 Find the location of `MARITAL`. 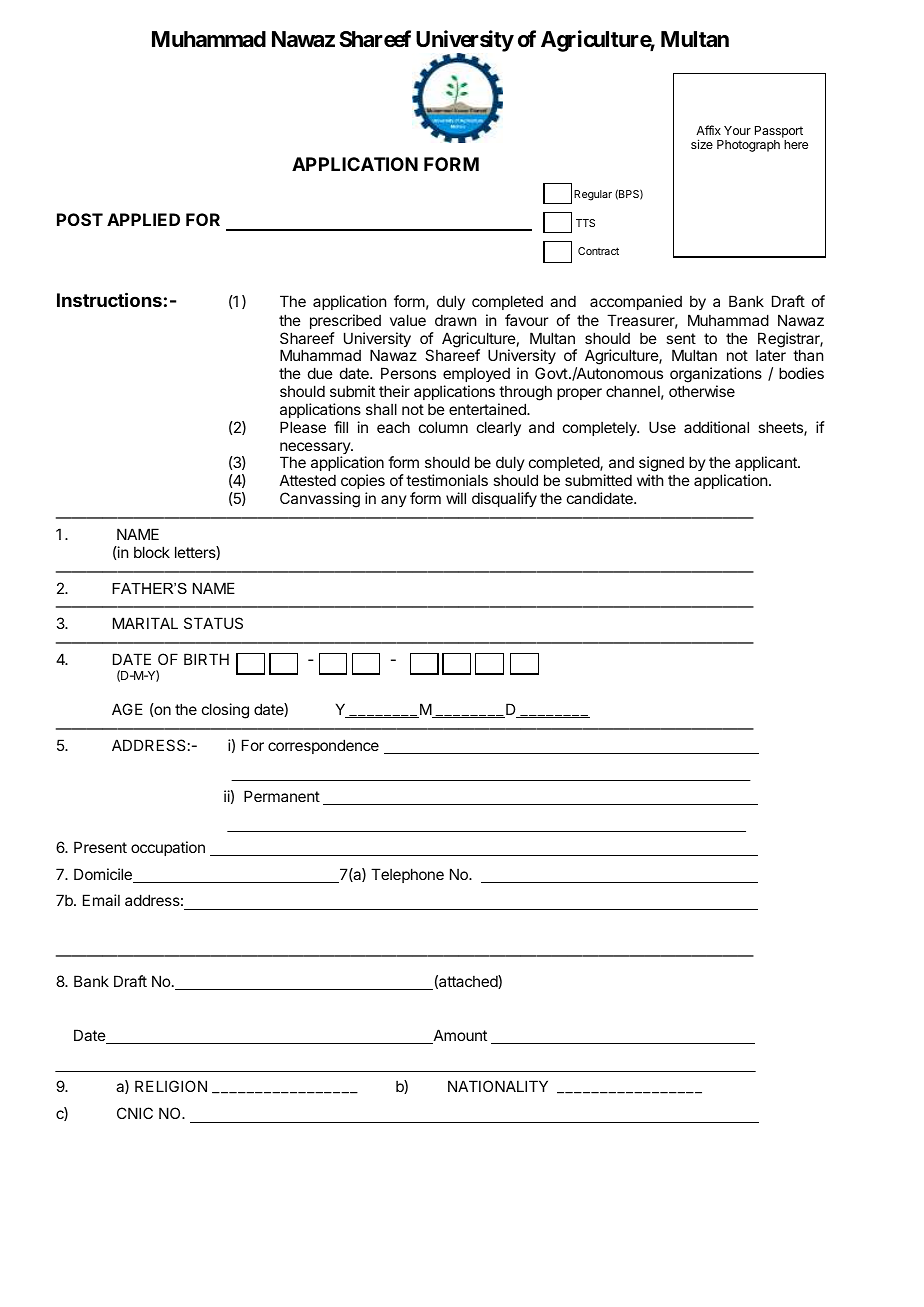

MARITAL is located at coordinates (145, 623).
